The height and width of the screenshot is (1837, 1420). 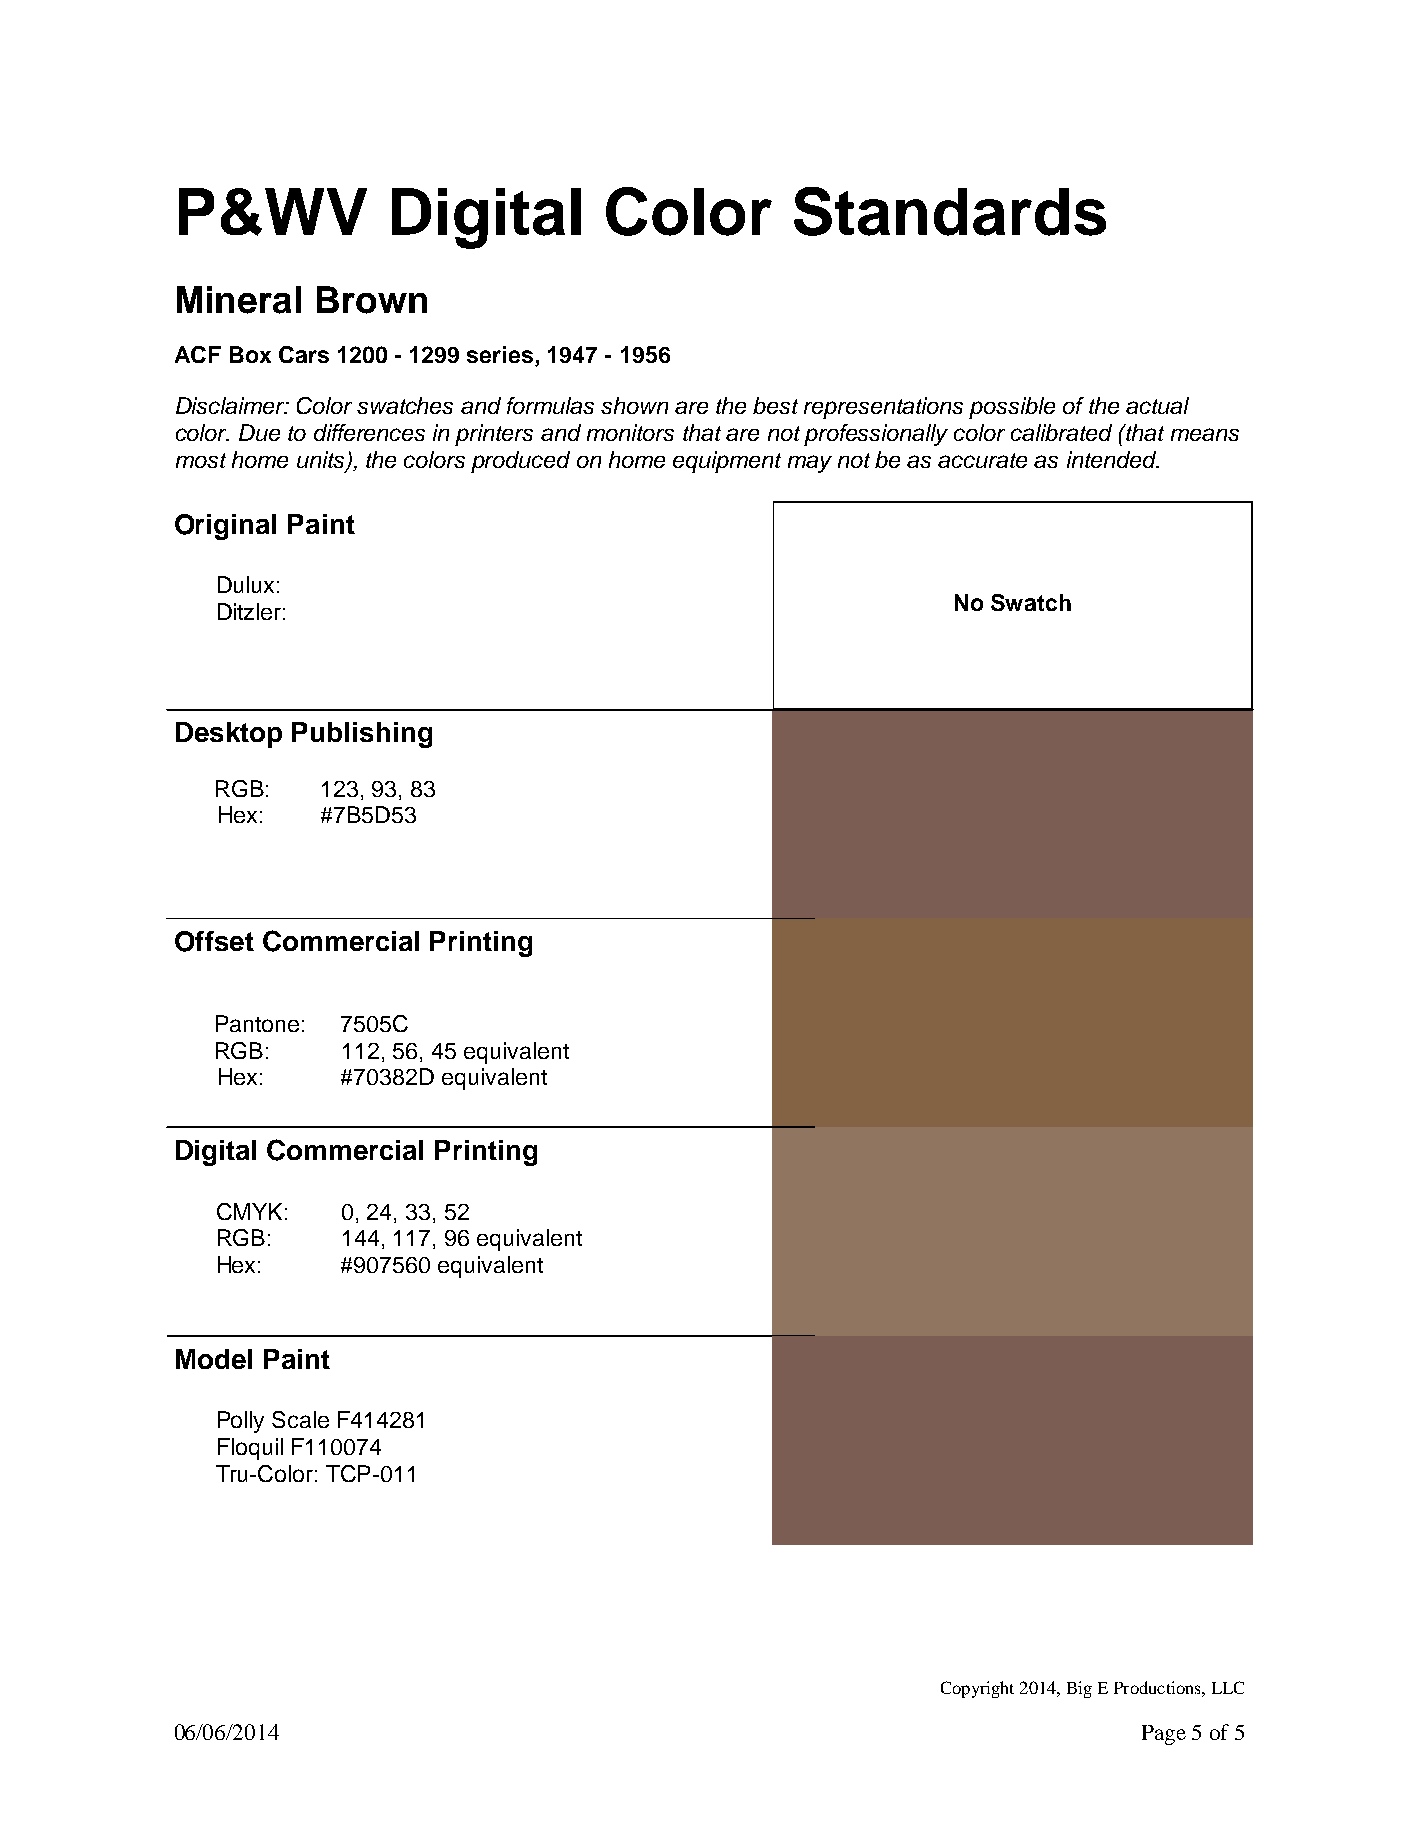 I want to click on Brown, so click(x=372, y=300).
